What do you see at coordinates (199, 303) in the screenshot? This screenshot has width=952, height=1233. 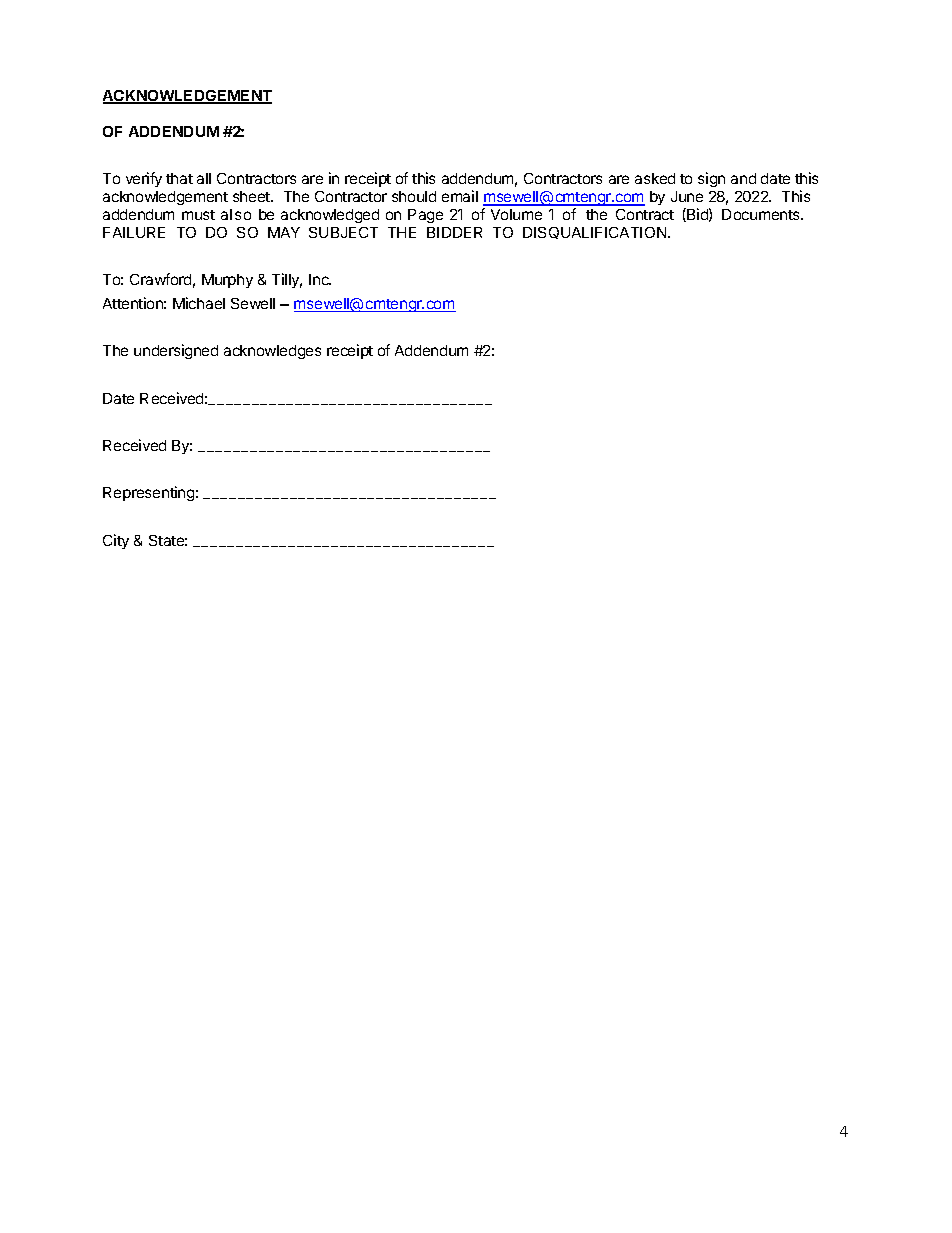 I see `Michael` at bounding box center [199, 303].
